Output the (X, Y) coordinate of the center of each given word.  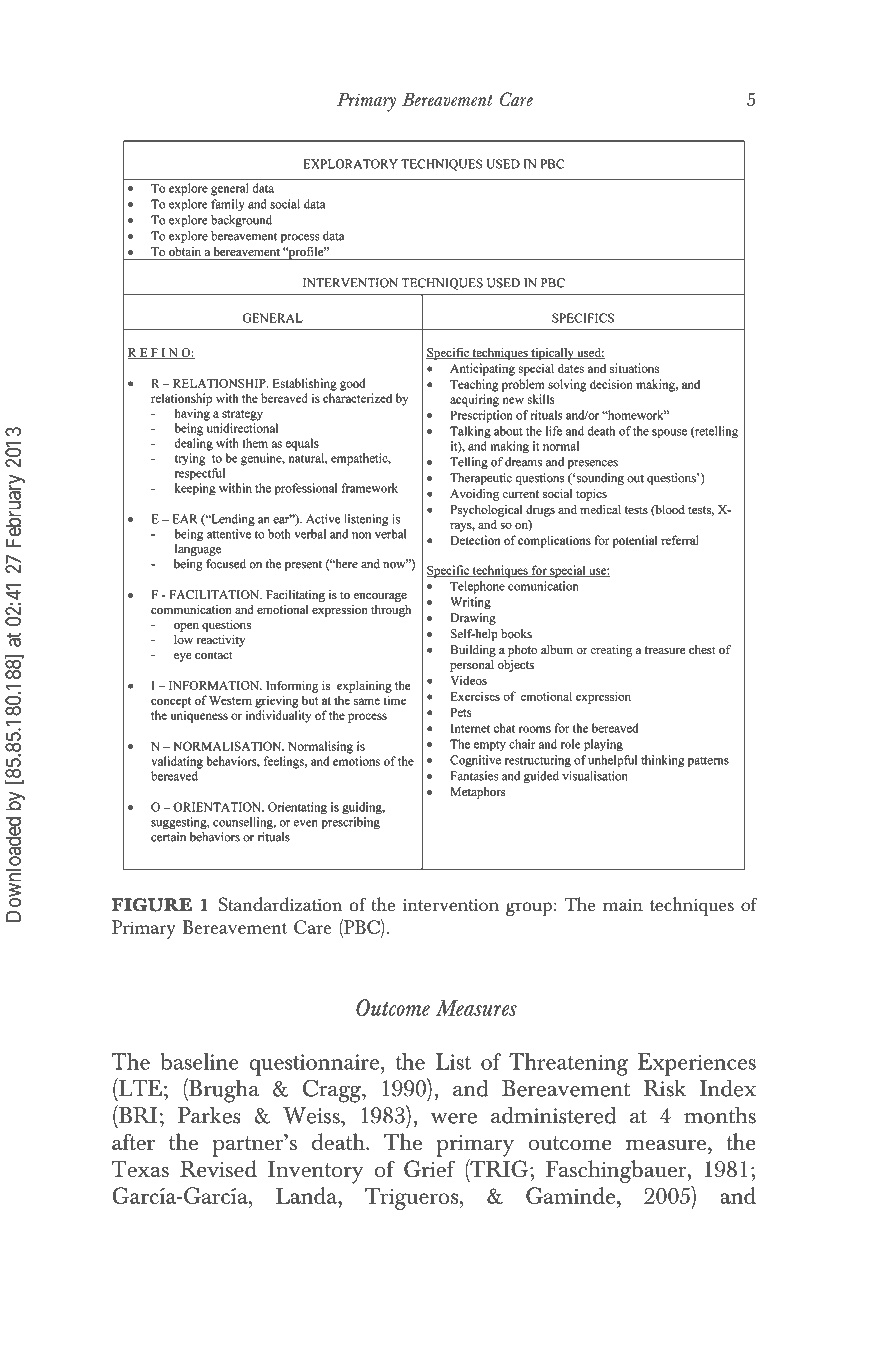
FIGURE (152, 905)
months (720, 1115)
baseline (199, 1061)
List (453, 1061)
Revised (218, 1169)
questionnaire (314, 1065)
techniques (692, 907)
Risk (665, 1088)
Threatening (568, 1064)
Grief (429, 1169)
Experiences (697, 1064)
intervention (451, 905)
